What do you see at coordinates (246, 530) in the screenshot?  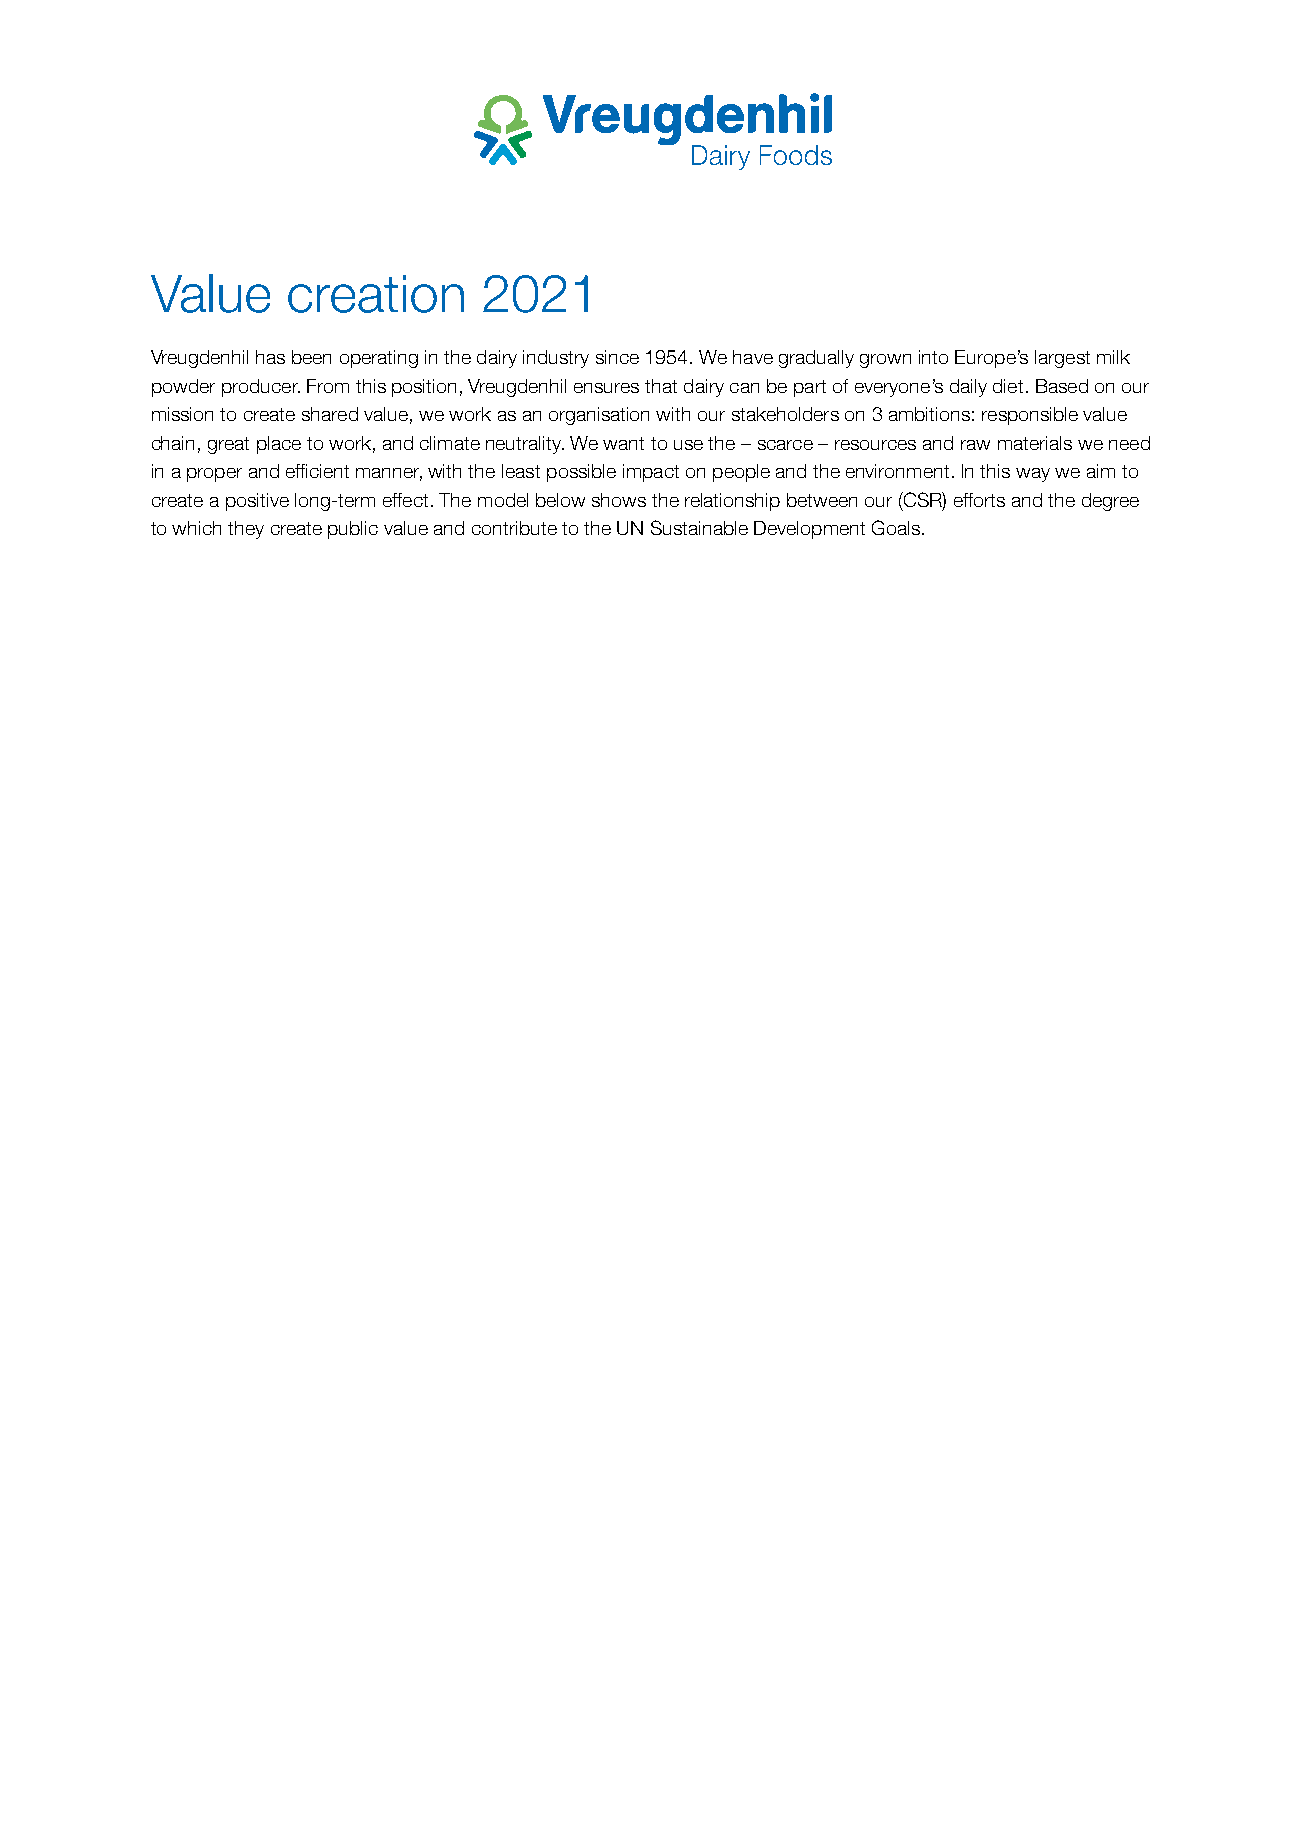 I see `they` at bounding box center [246, 530].
